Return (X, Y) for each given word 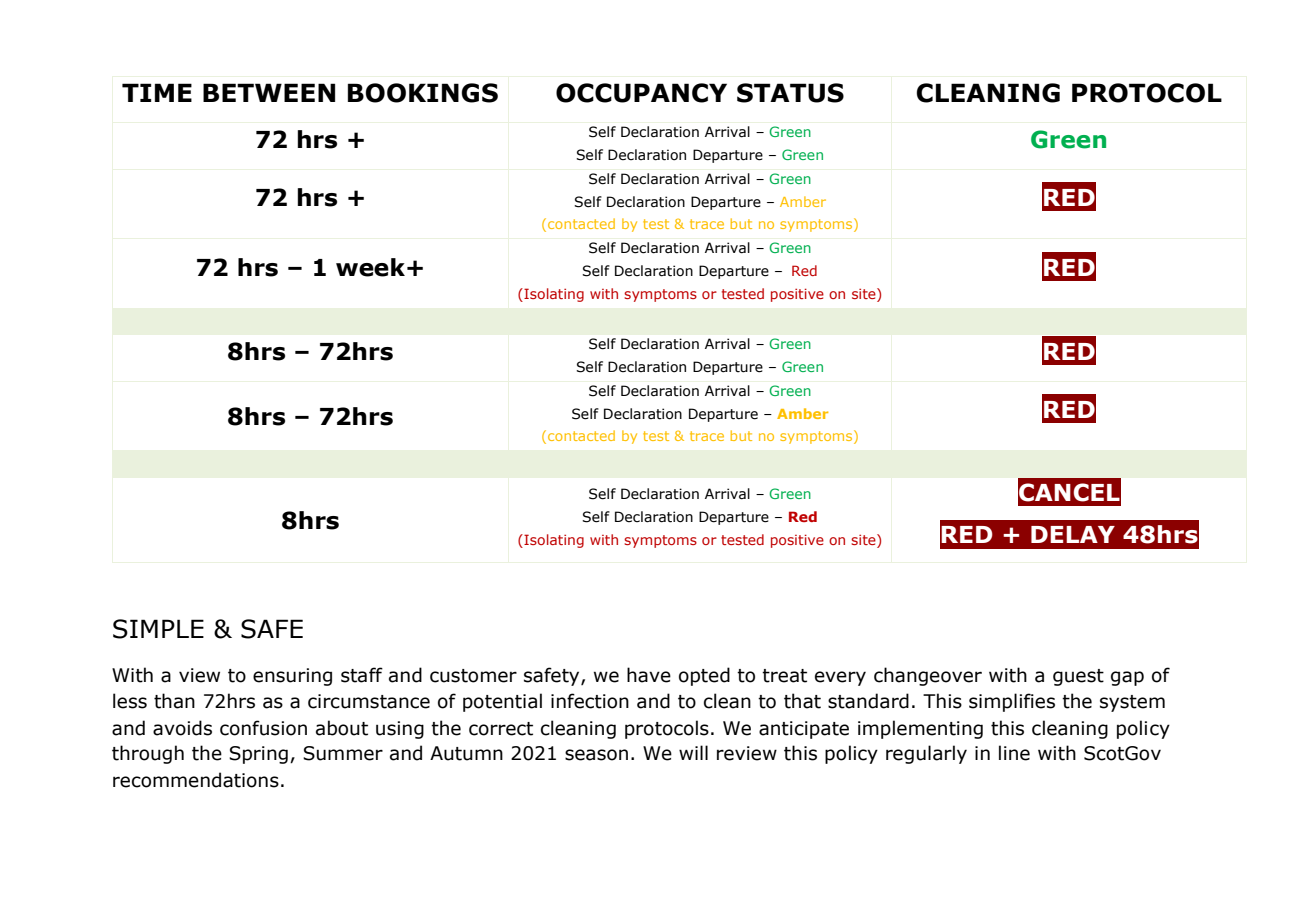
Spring (258, 755)
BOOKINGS (423, 93)
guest (1078, 677)
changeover (928, 676)
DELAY (1073, 534)
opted (704, 676)
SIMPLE (158, 629)
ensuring (292, 677)
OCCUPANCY (641, 93)
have (649, 675)
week (370, 267)
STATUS (790, 93)
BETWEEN (269, 92)
